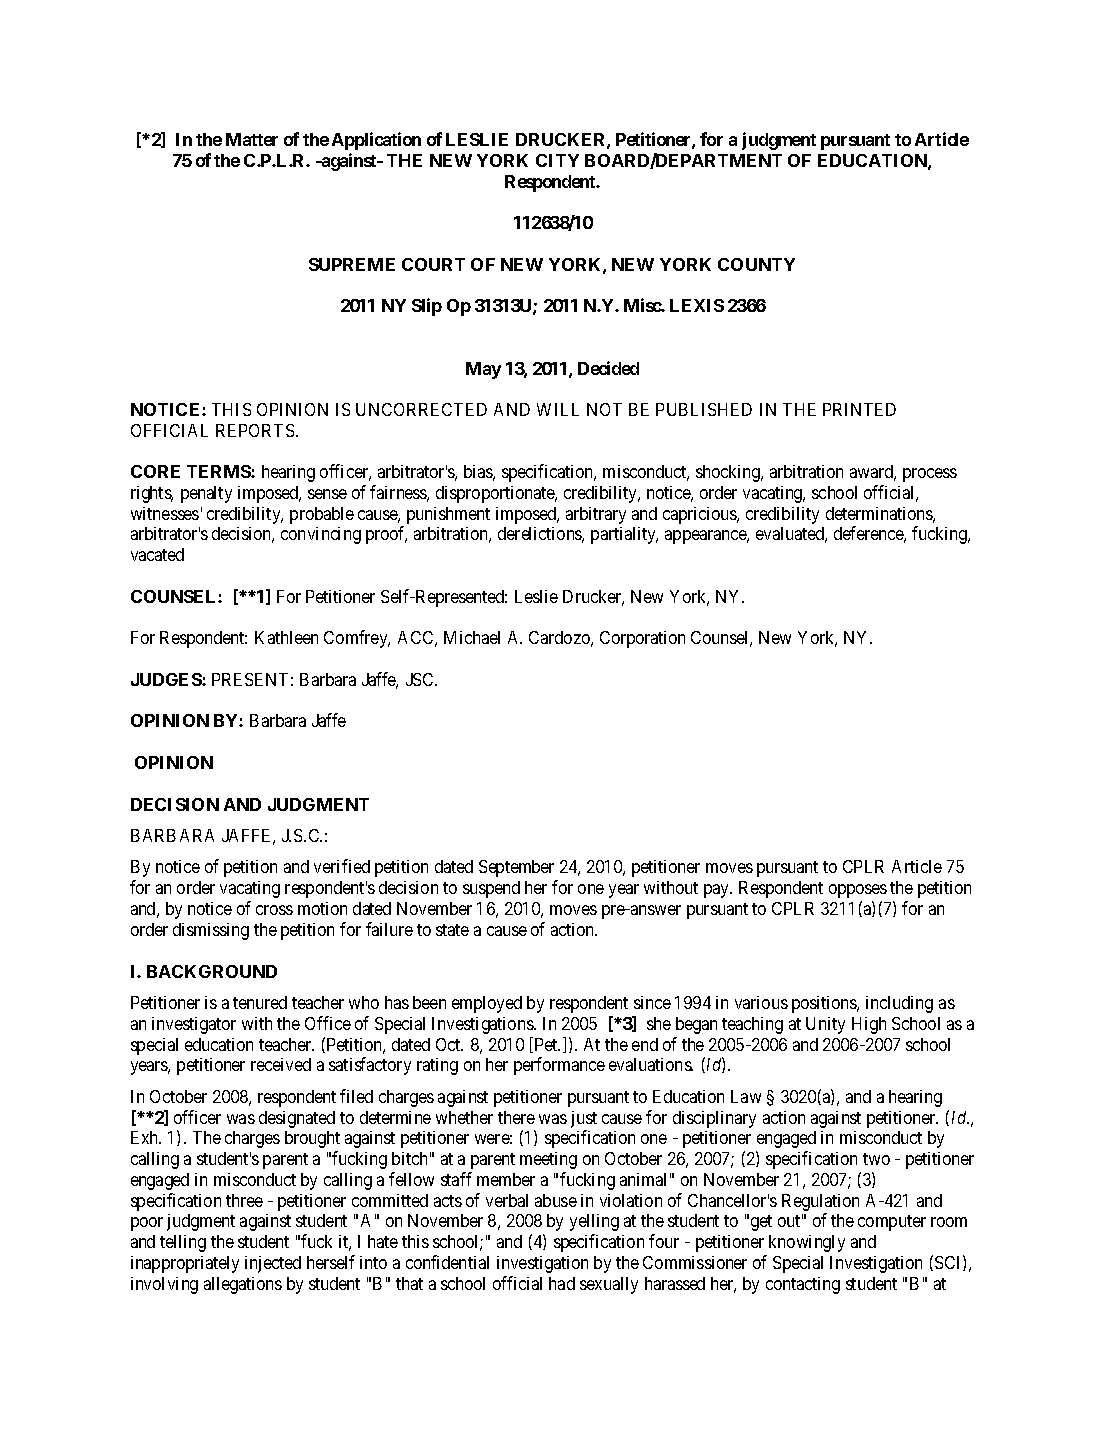  Describe the element at coordinates (756, 264) in the document. I see `COUNTY` at that location.
